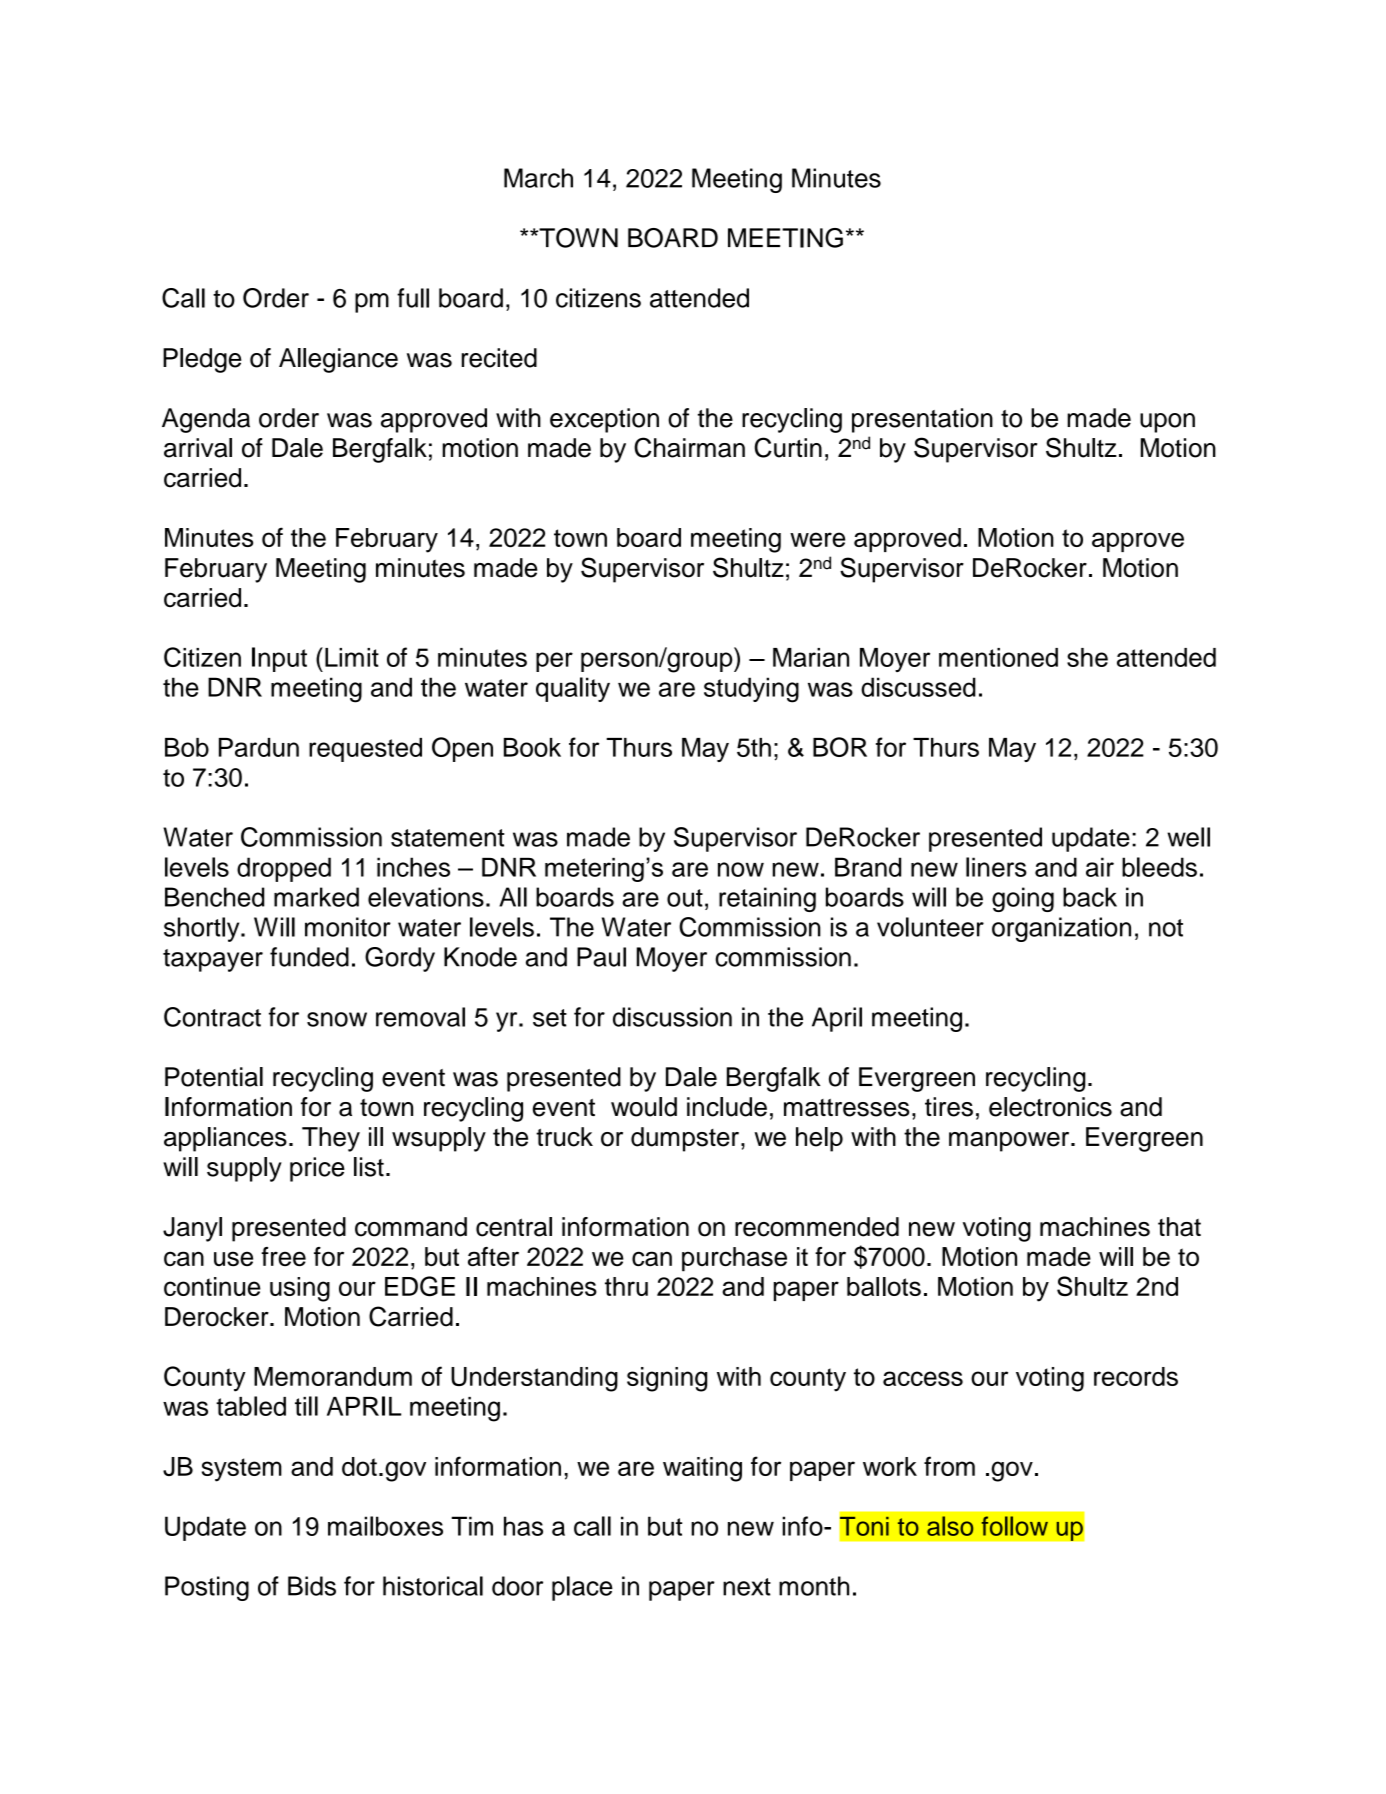 This document has width=1386, height=1794. What do you see at coordinates (1167, 423) in the document?
I see `upon` at bounding box center [1167, 423].
